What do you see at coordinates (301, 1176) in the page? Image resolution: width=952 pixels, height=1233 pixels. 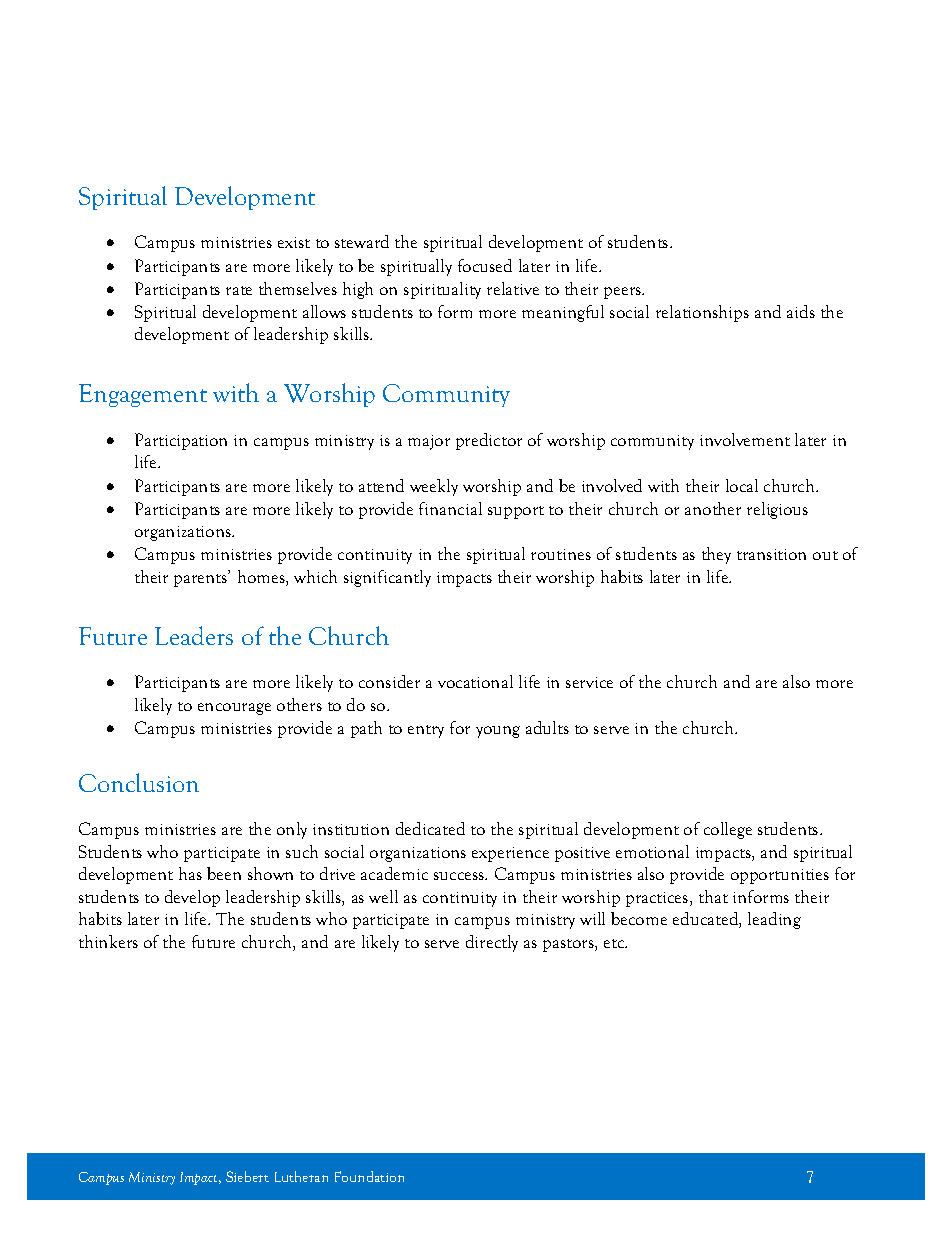 I see `Lutheran` at bounding box center [301, 1176].
